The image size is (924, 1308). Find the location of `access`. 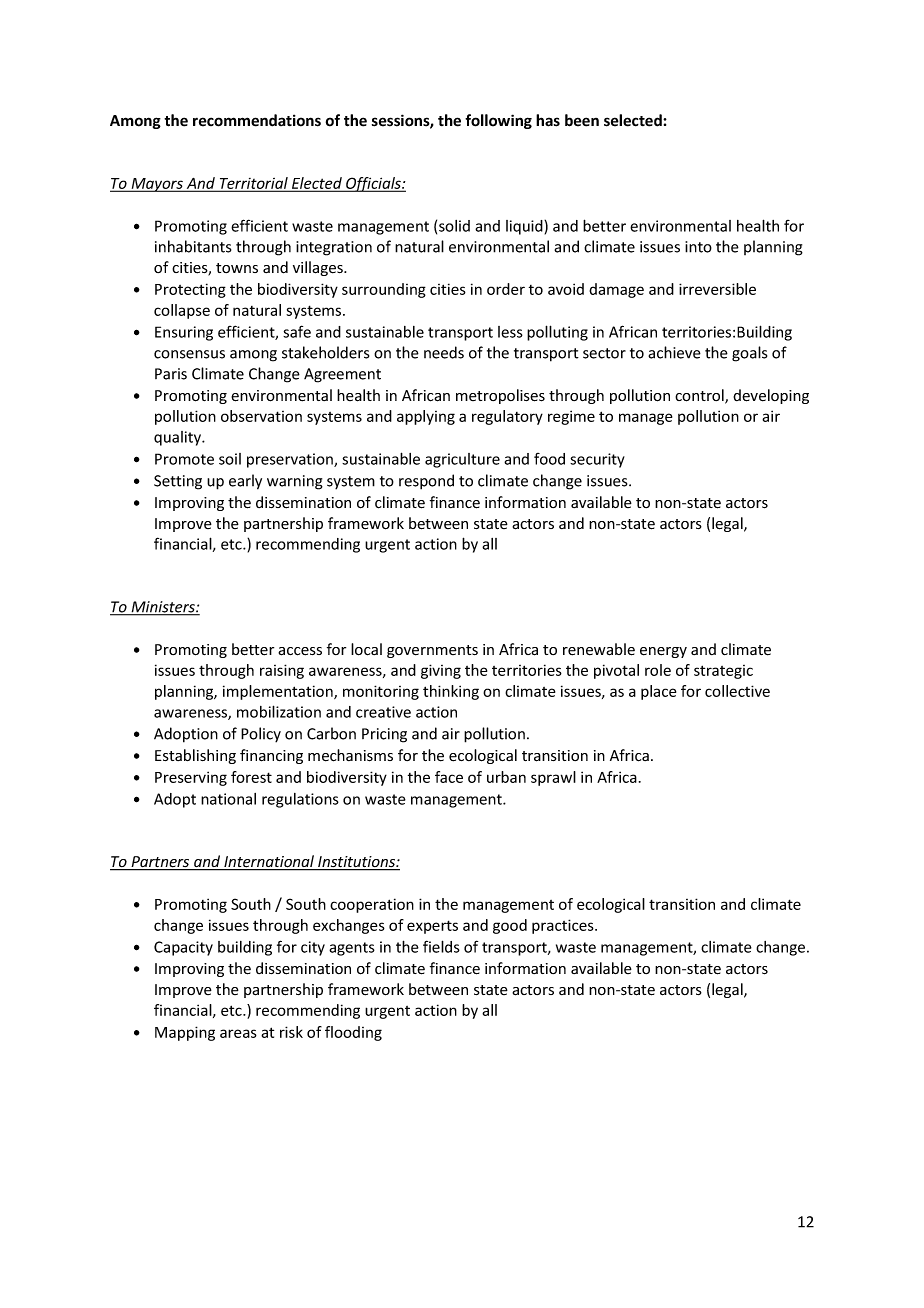

access is located at coordinates (300, 651).
